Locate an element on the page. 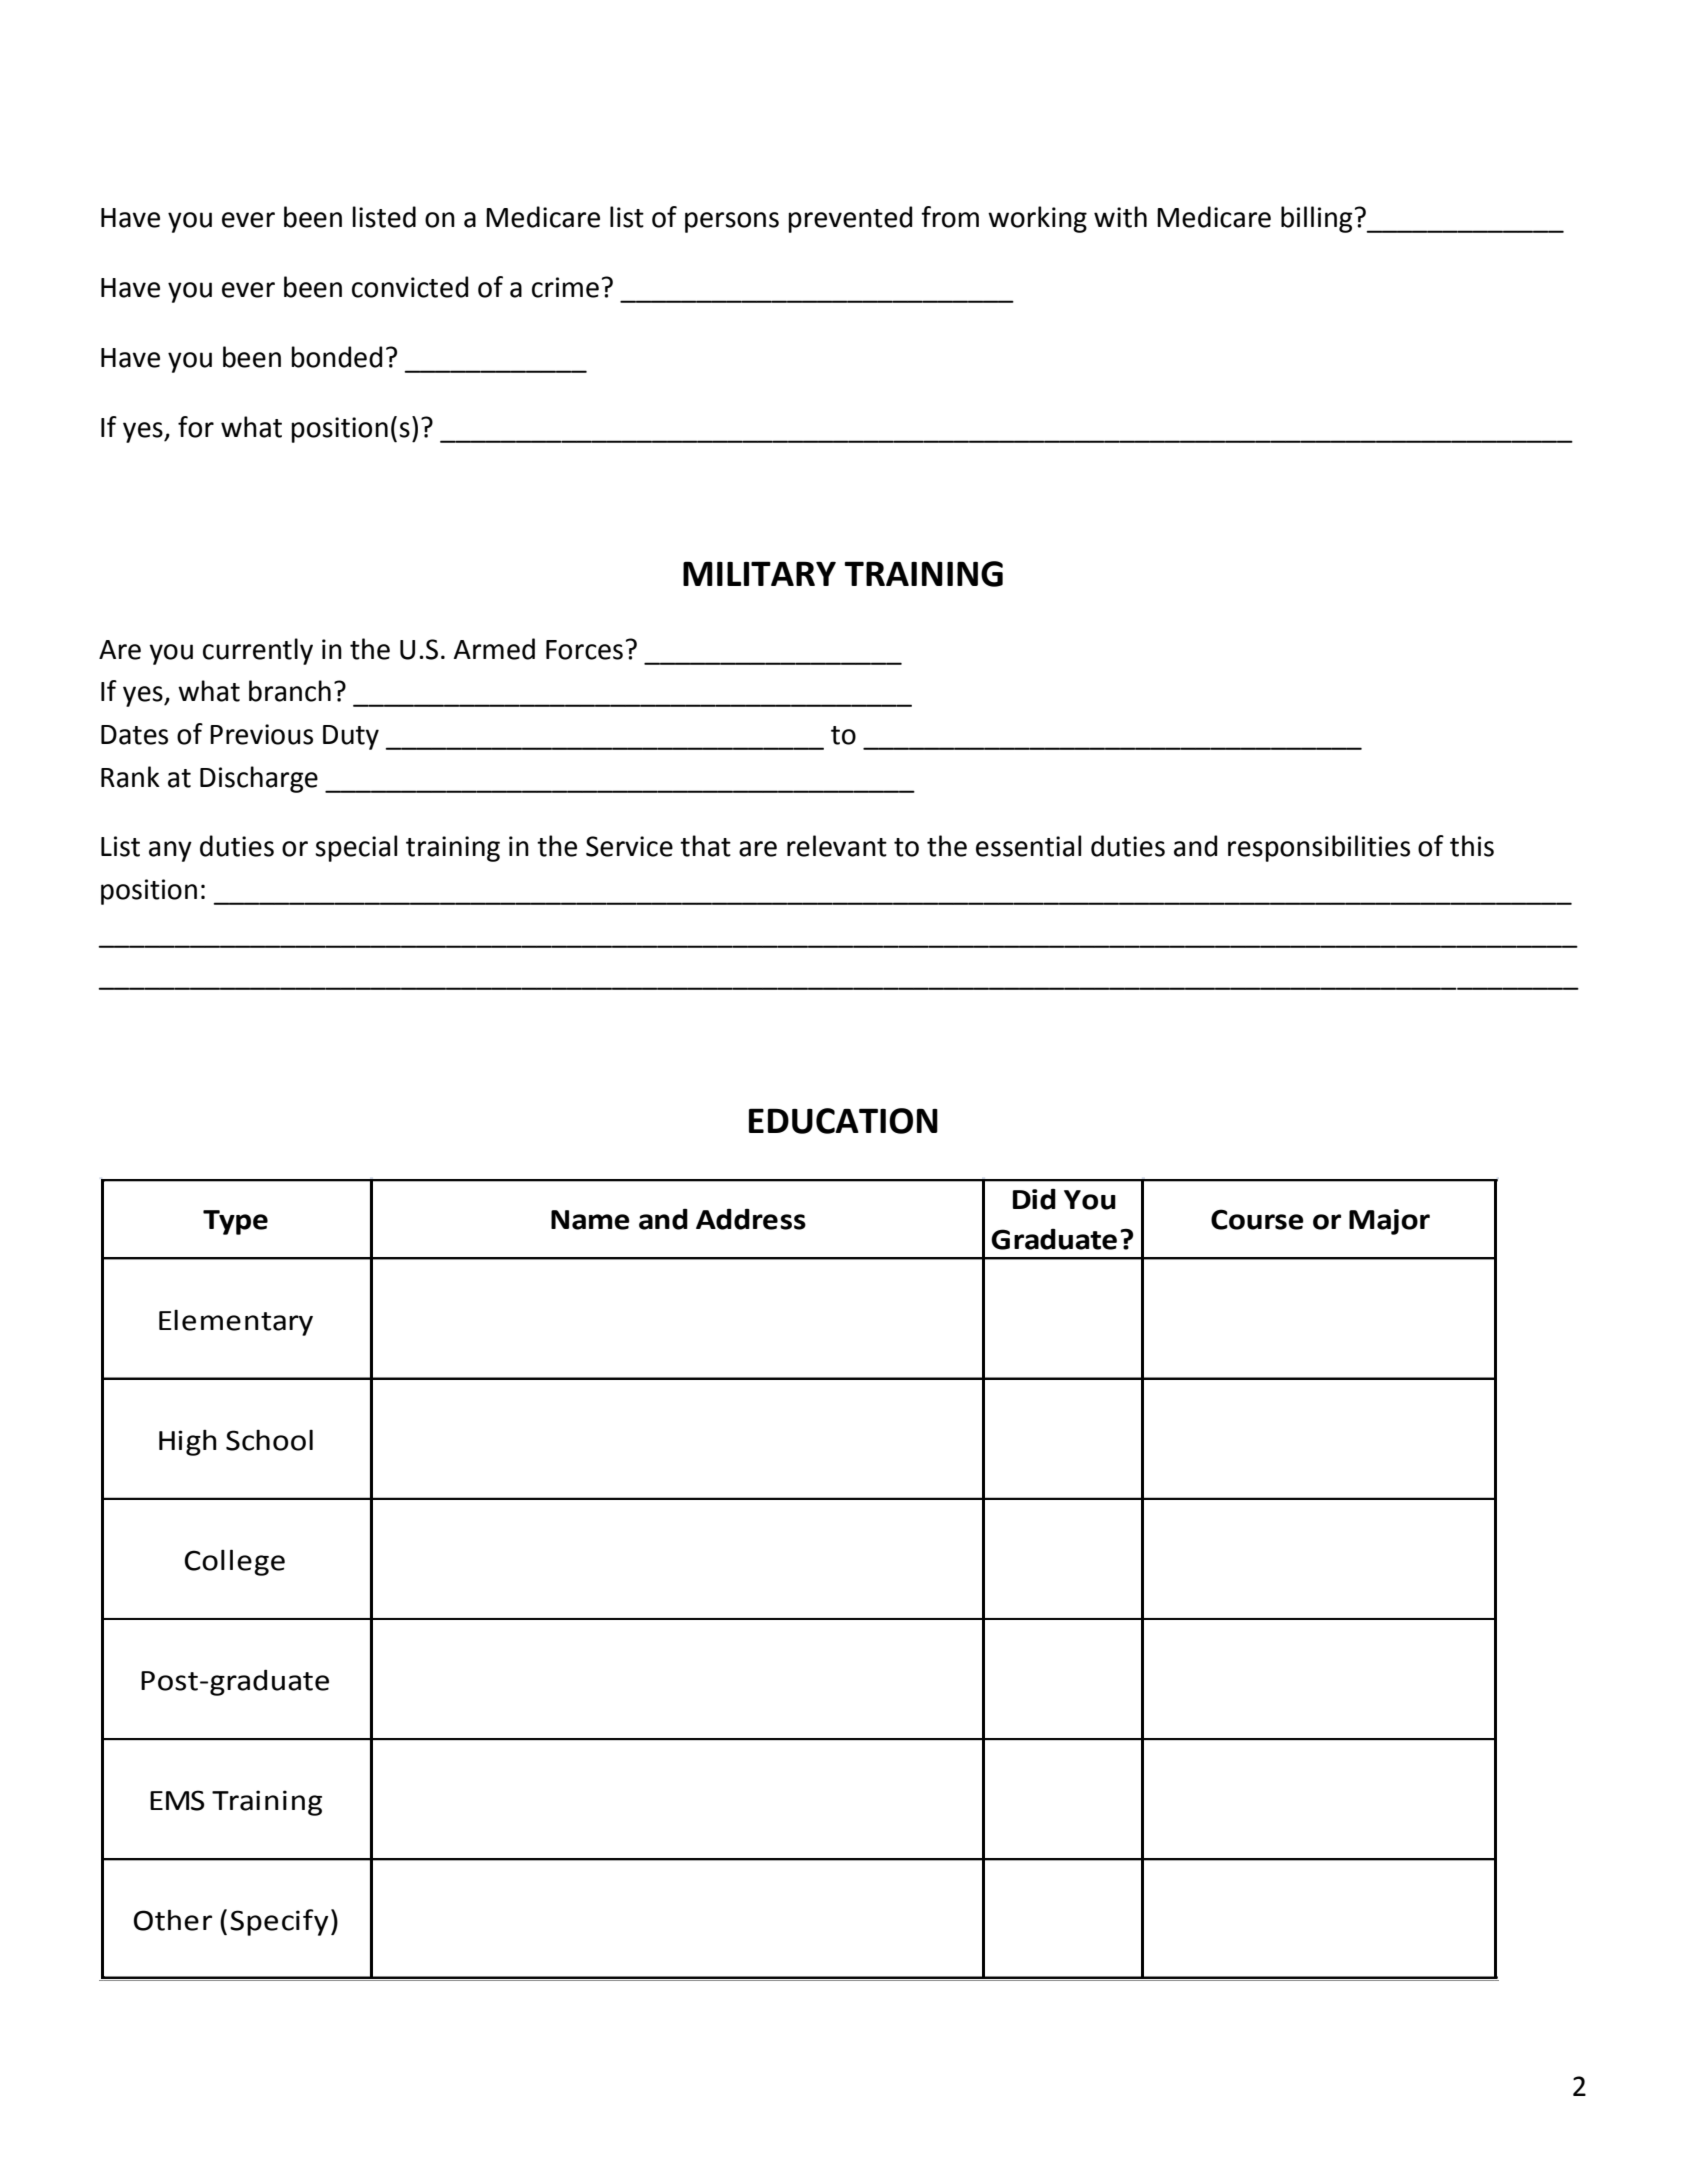  EDUCATION is located at coordinates (843, 1121).
